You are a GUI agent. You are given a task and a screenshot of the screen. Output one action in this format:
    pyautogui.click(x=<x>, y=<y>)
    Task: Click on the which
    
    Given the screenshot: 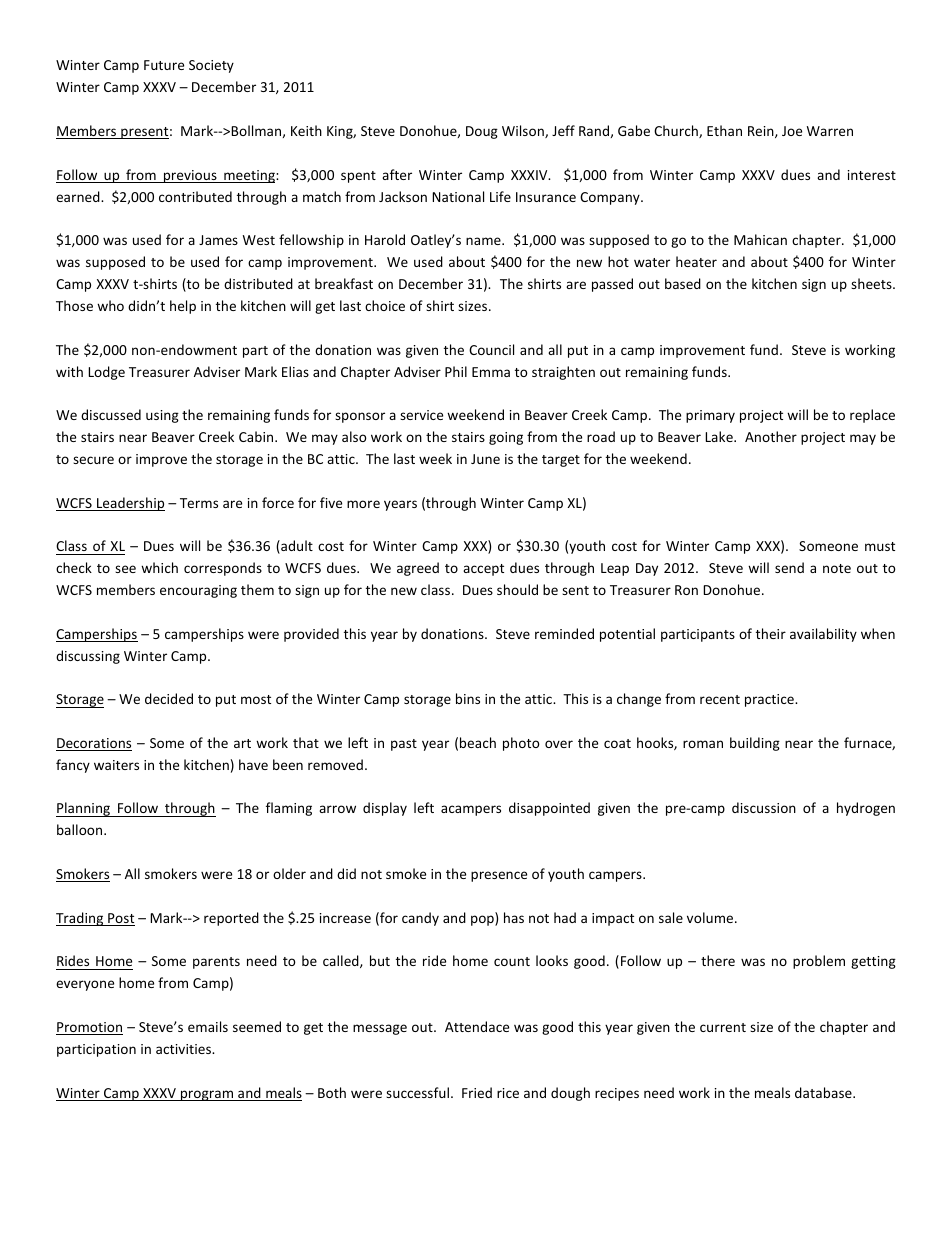 What is the action you would take?
    pyautogui.click(x=159, y=567)
